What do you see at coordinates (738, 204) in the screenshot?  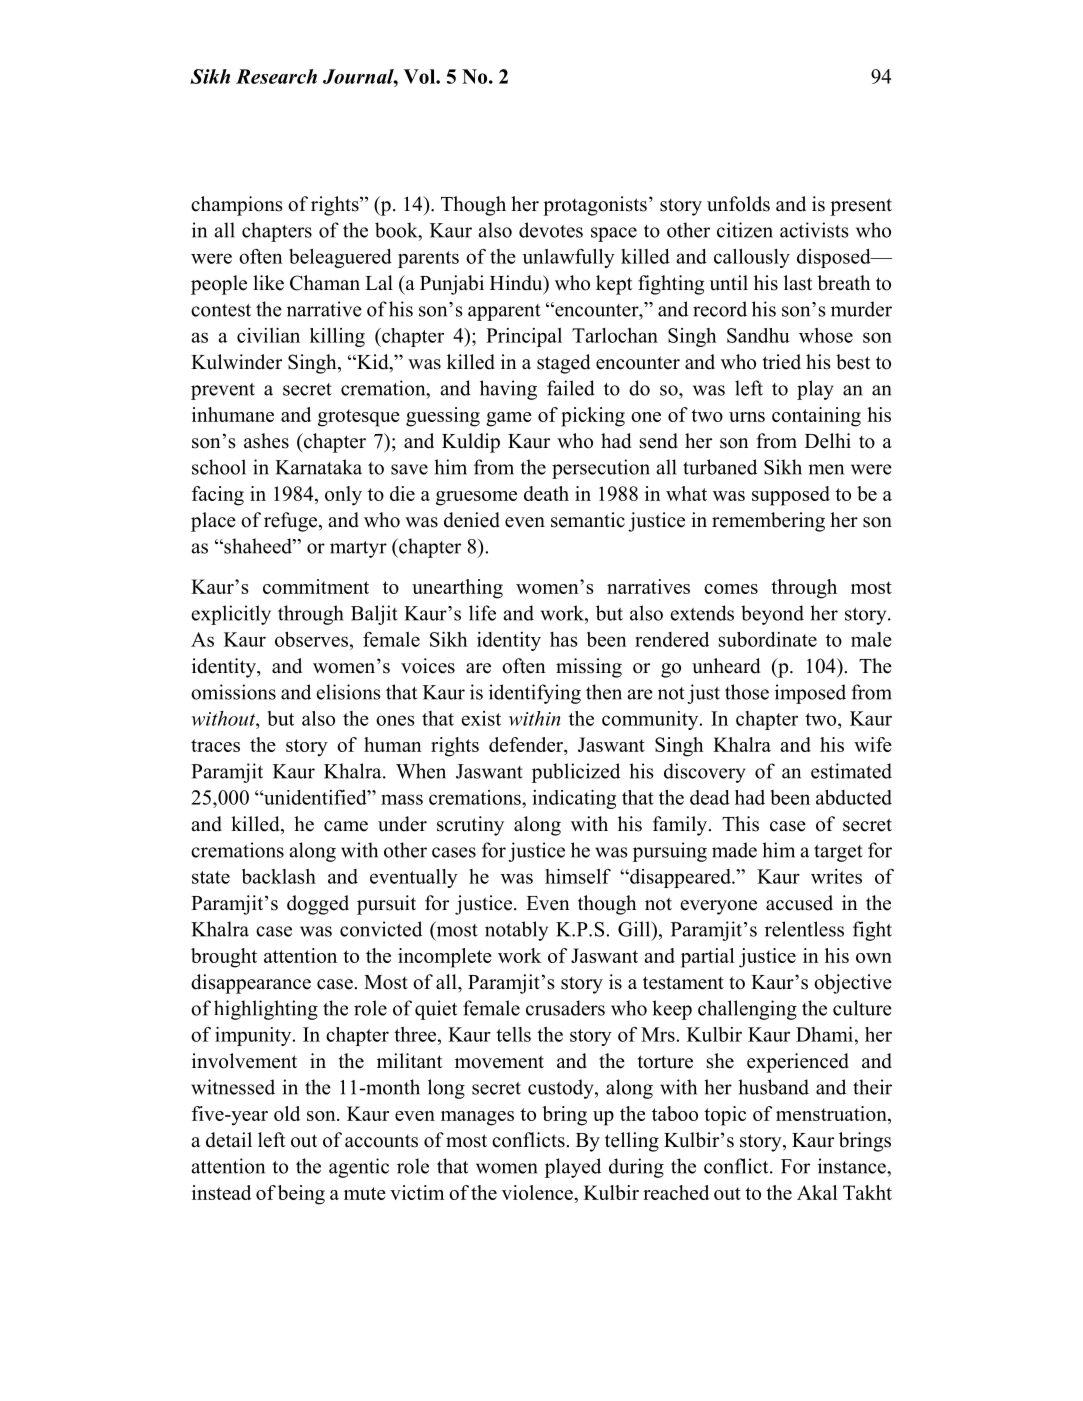 I see `unfolds` at bounding box center [738, 204].
